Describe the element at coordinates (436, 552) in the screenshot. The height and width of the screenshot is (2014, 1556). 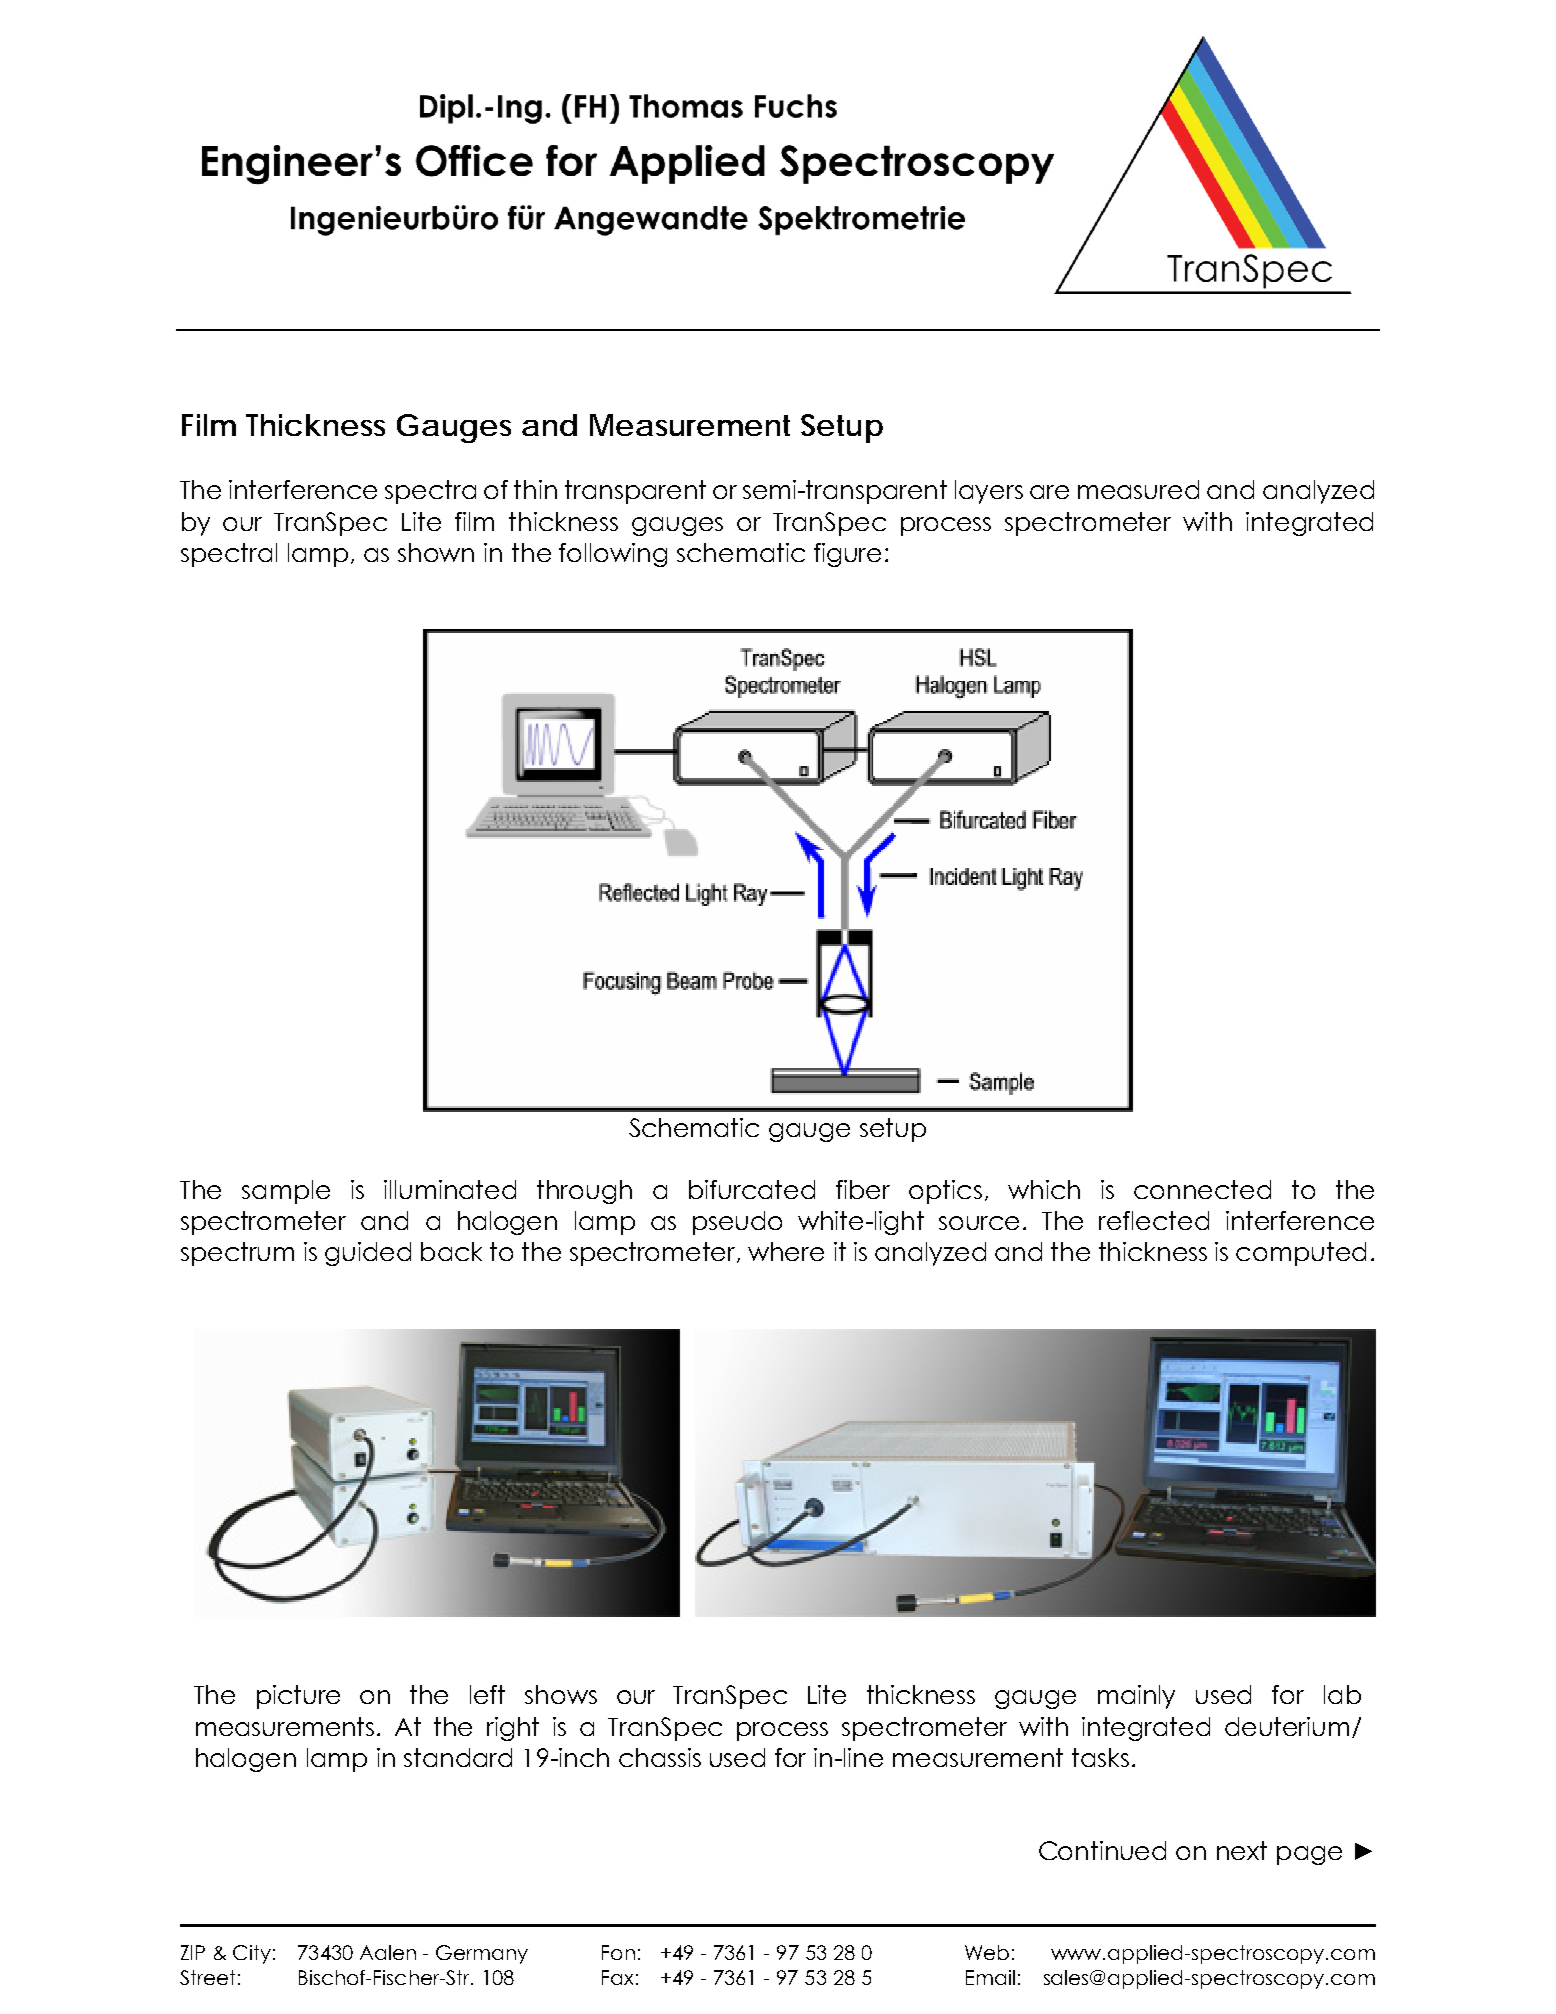
I see `shown` at that location.
